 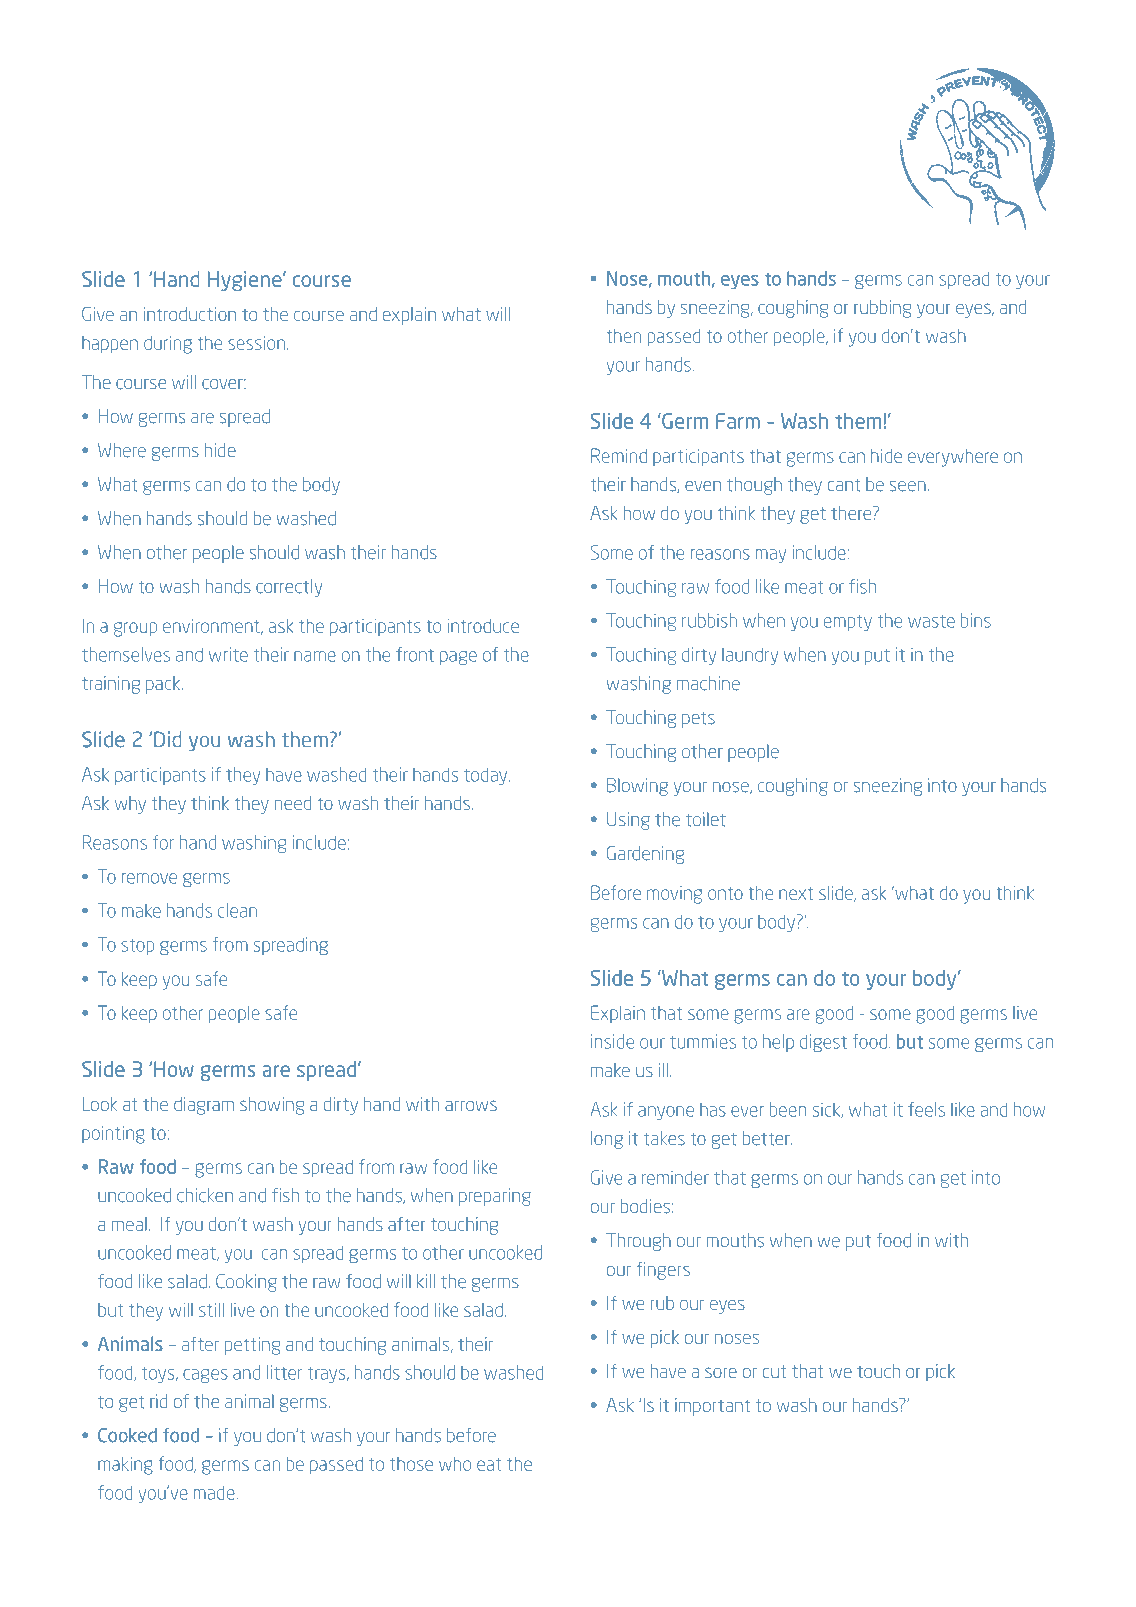 I want to click on empty, so click(x=848, y=623).
